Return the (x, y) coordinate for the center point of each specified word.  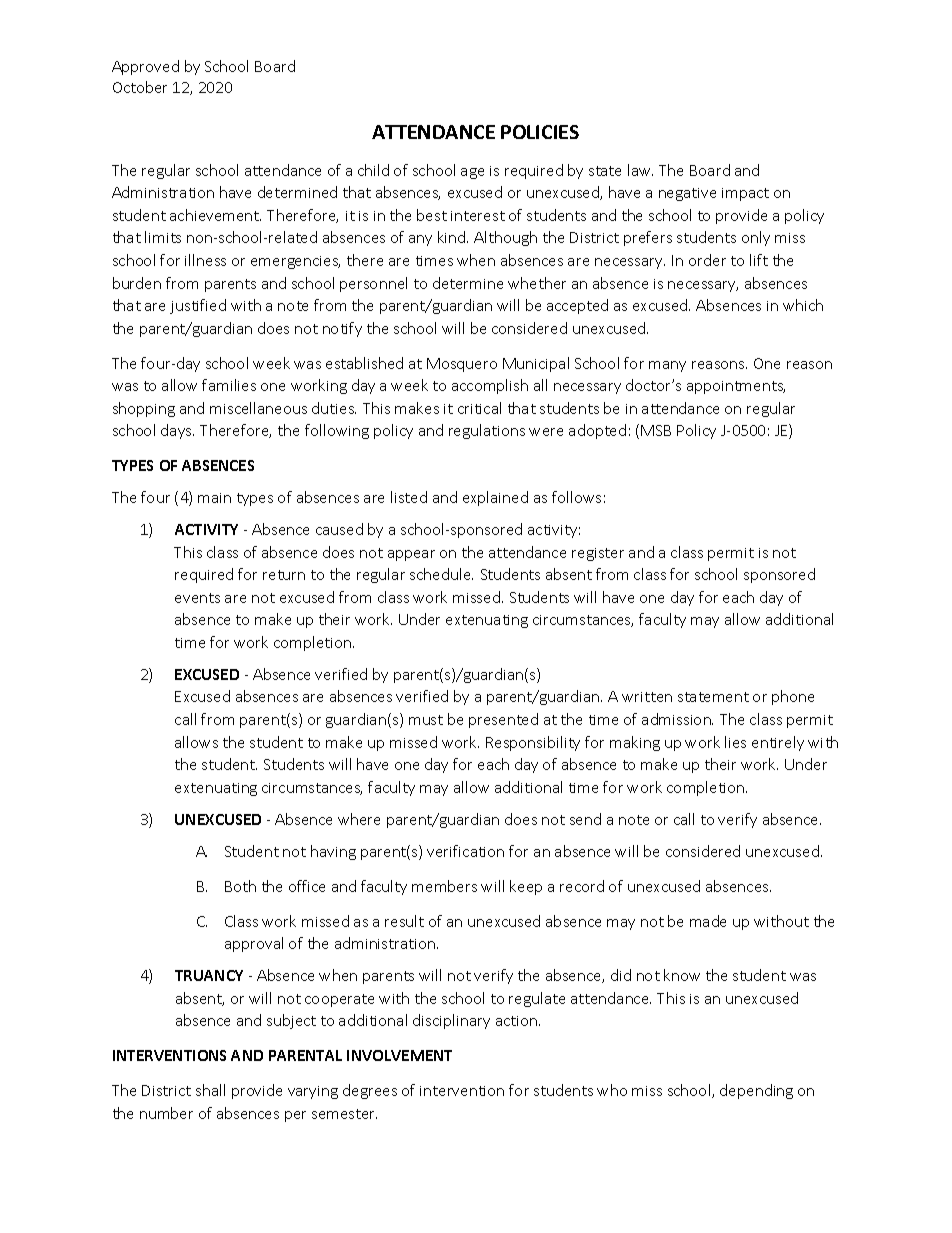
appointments (736, 387)
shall (210, 1090)
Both (240, 886)
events (197, 598)
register (598, 554)
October (140, 87)
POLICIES (540, 132)
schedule (441, 574)
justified (198, 306)
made (708, 921)
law (640, 170)
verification (465, 851)
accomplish (490, 386)
